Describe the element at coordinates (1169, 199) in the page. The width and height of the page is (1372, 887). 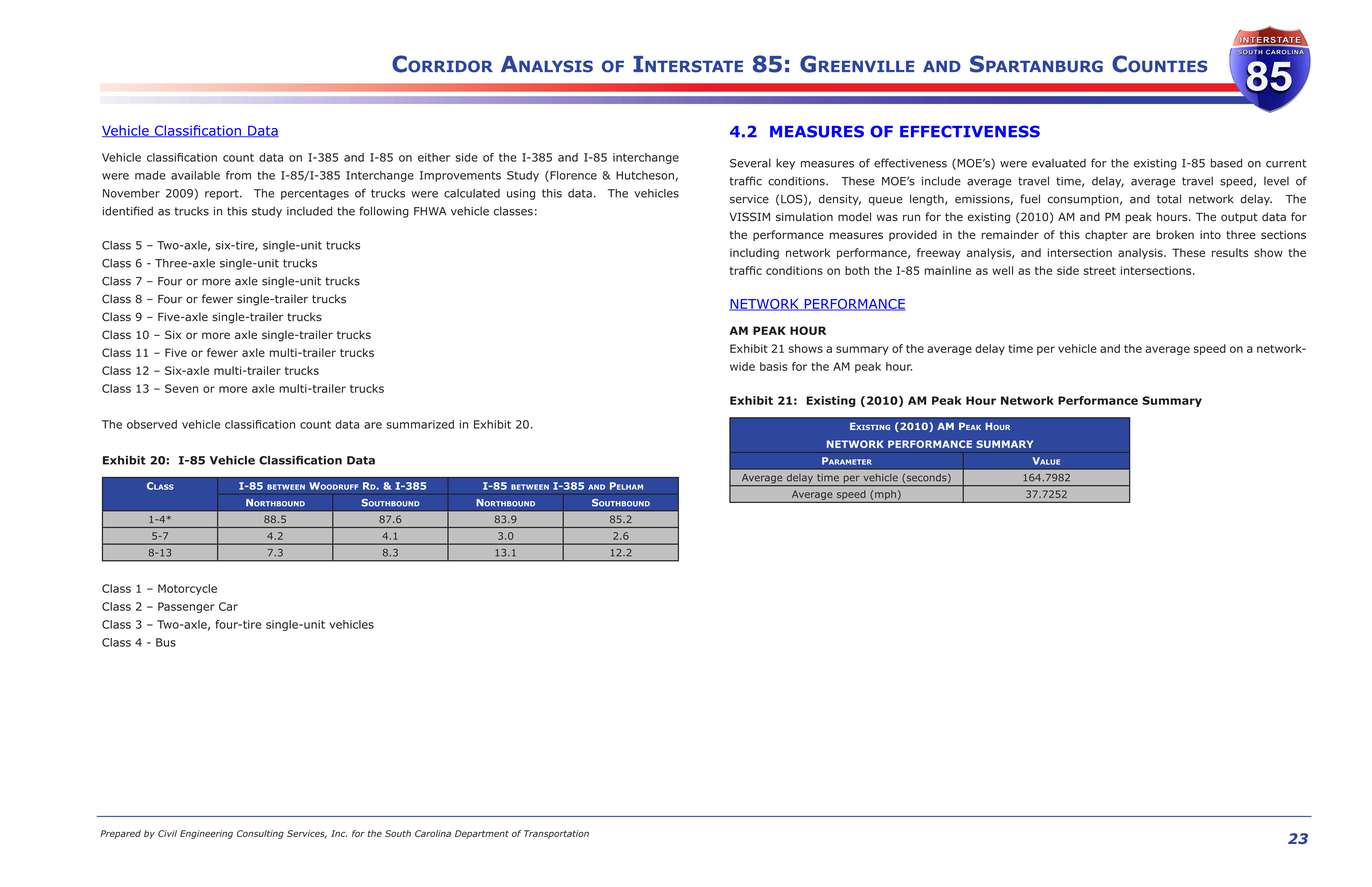
I see `total` at that location.
